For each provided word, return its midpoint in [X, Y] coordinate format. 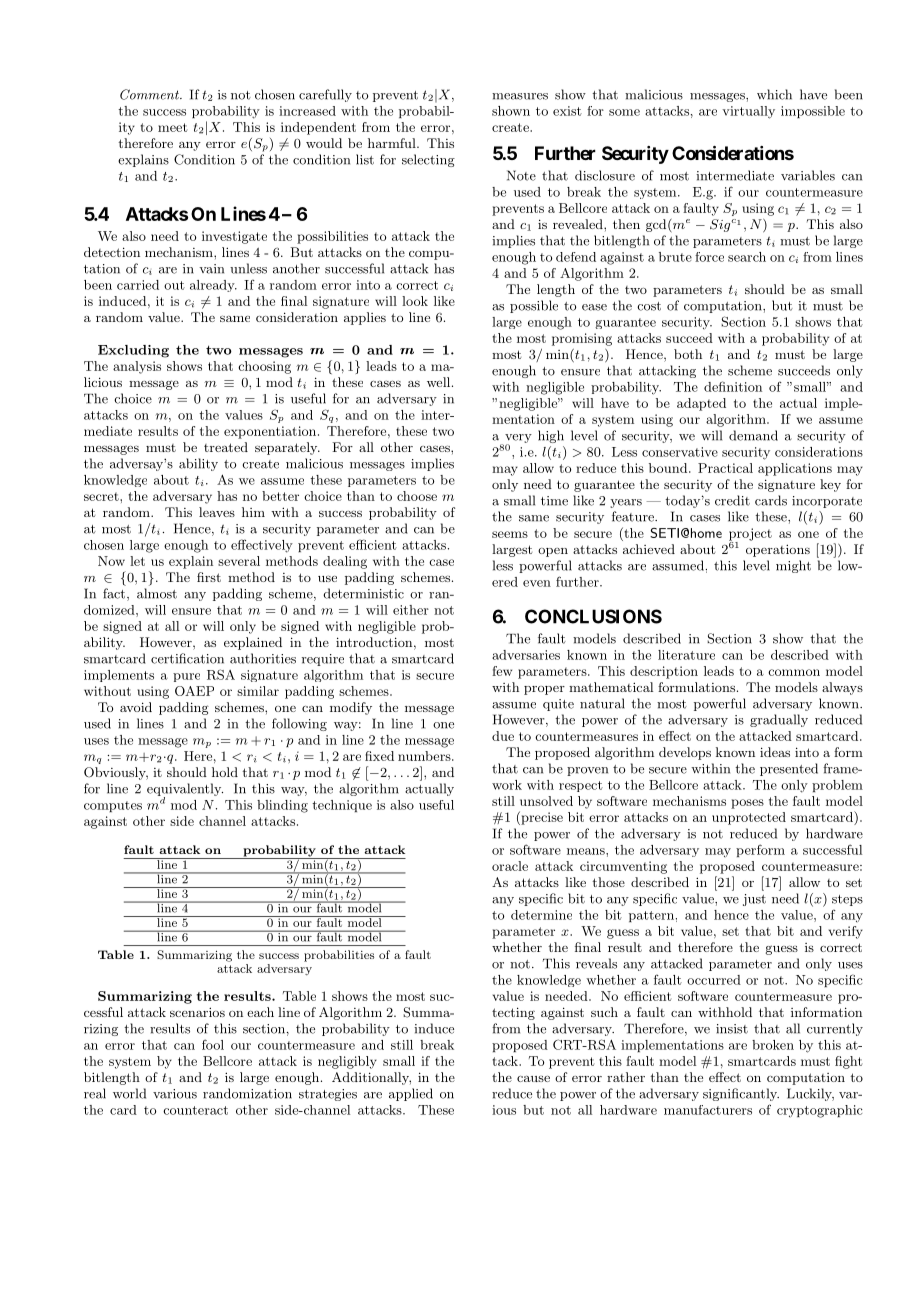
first [209, 577]
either [411, 610]
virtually [748, 112]
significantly [741, 1094]
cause [533, 1079]
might [793, 566]
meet [173, 127]
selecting [428, 160]
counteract [195, 1110]
